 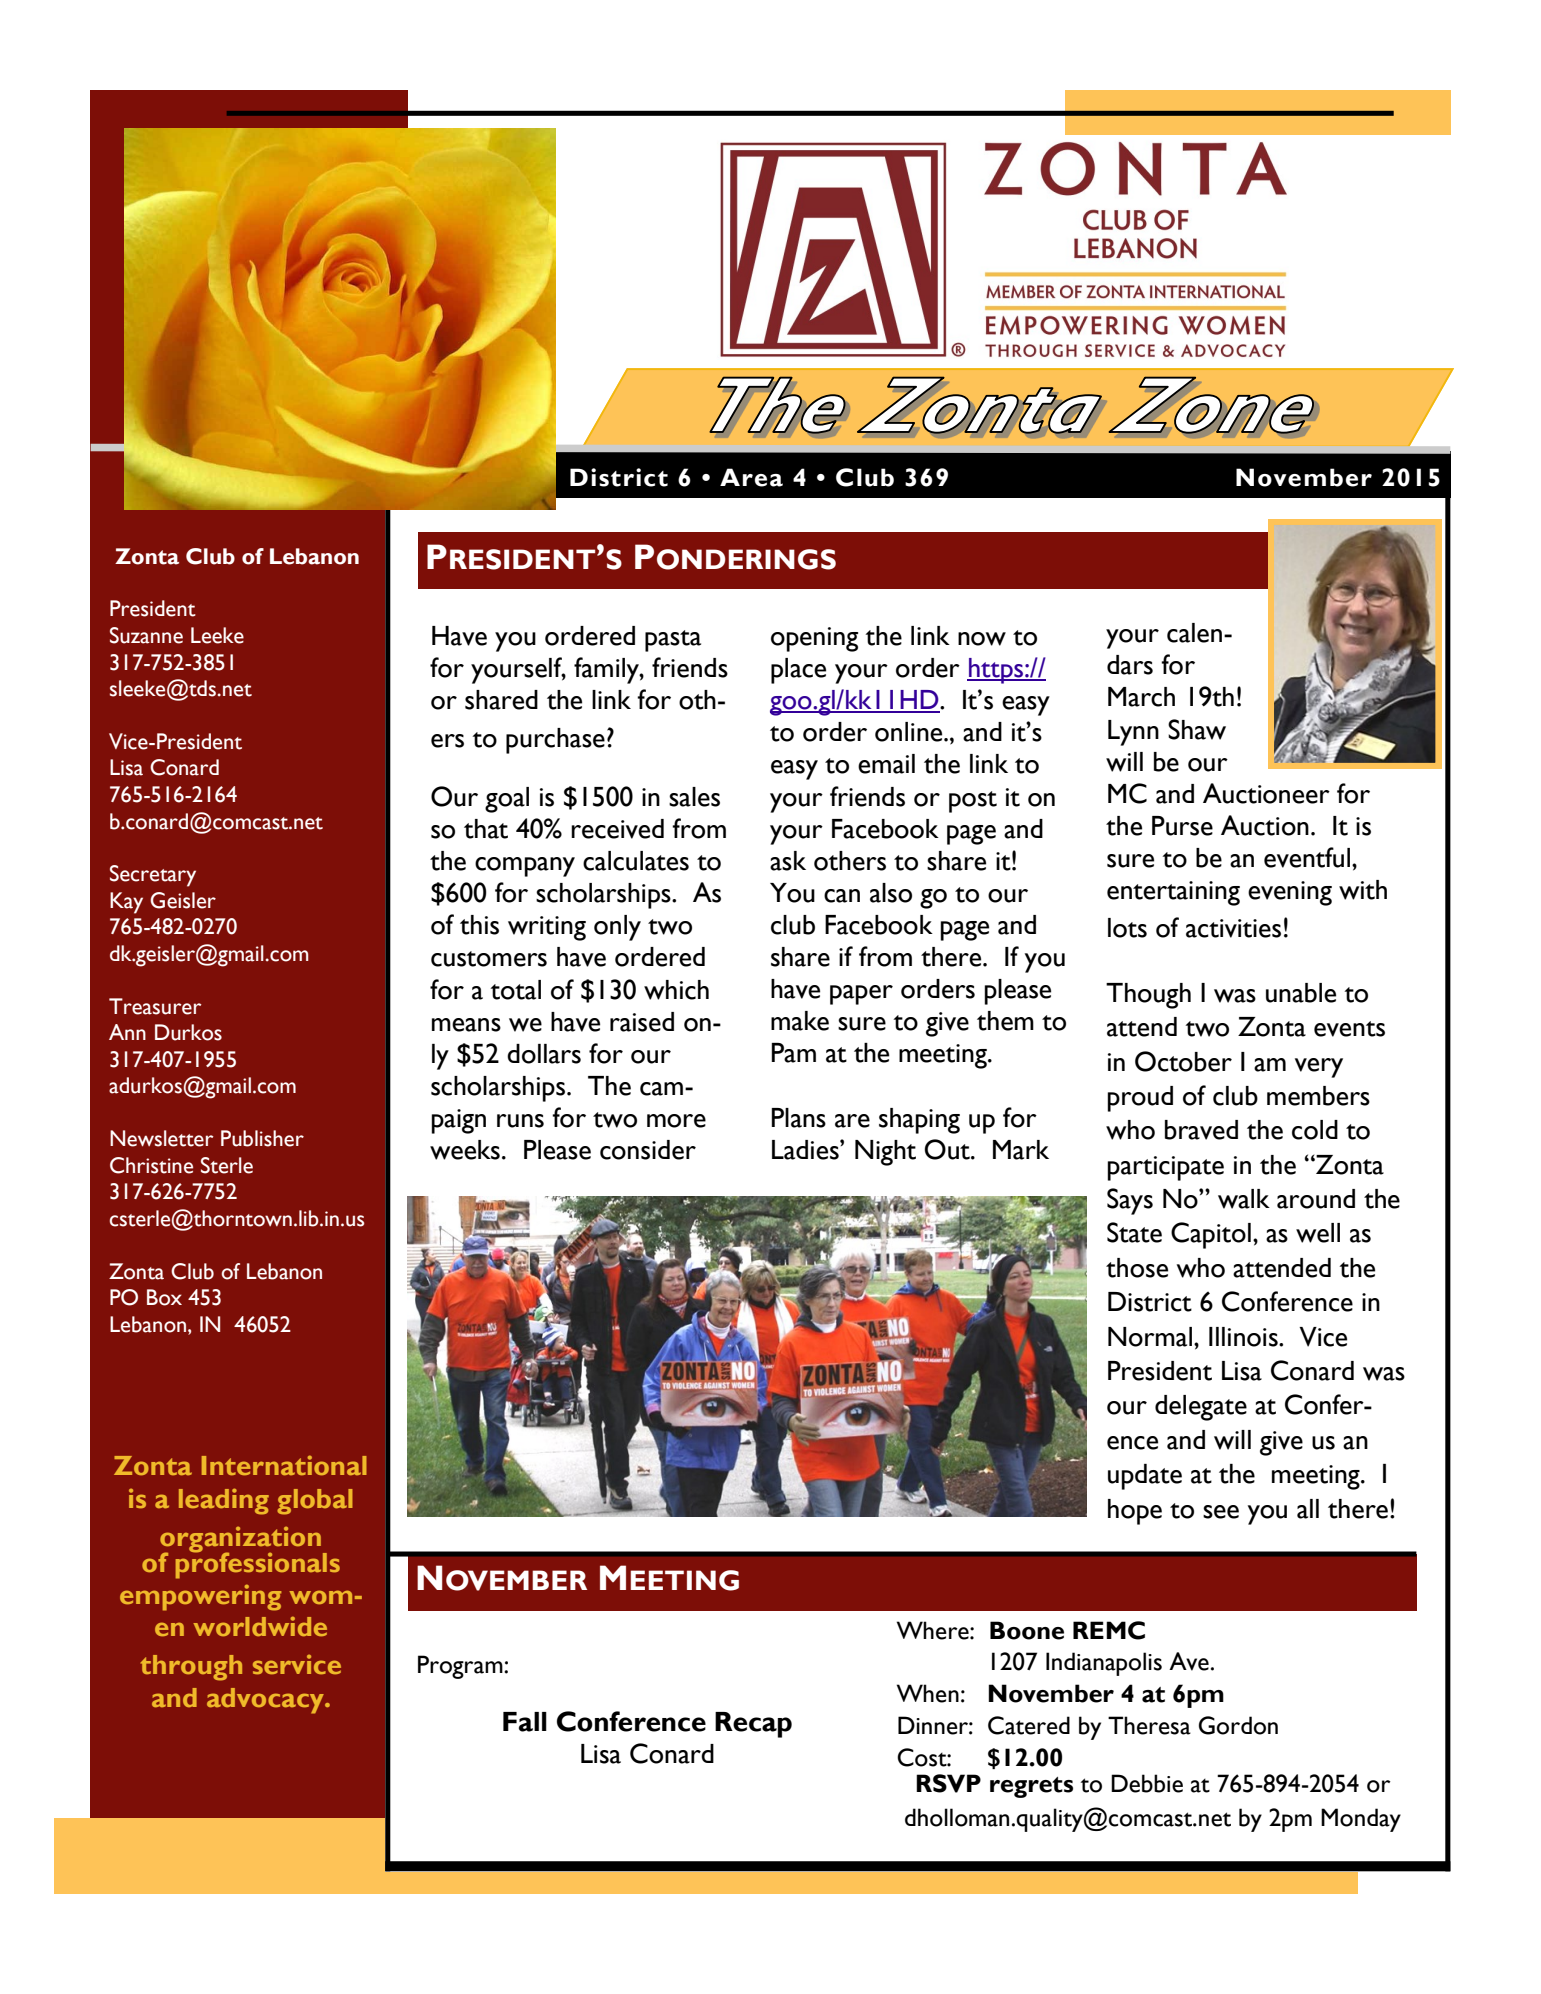 I want to click on Suzanne, so click(x=146, y=635).
